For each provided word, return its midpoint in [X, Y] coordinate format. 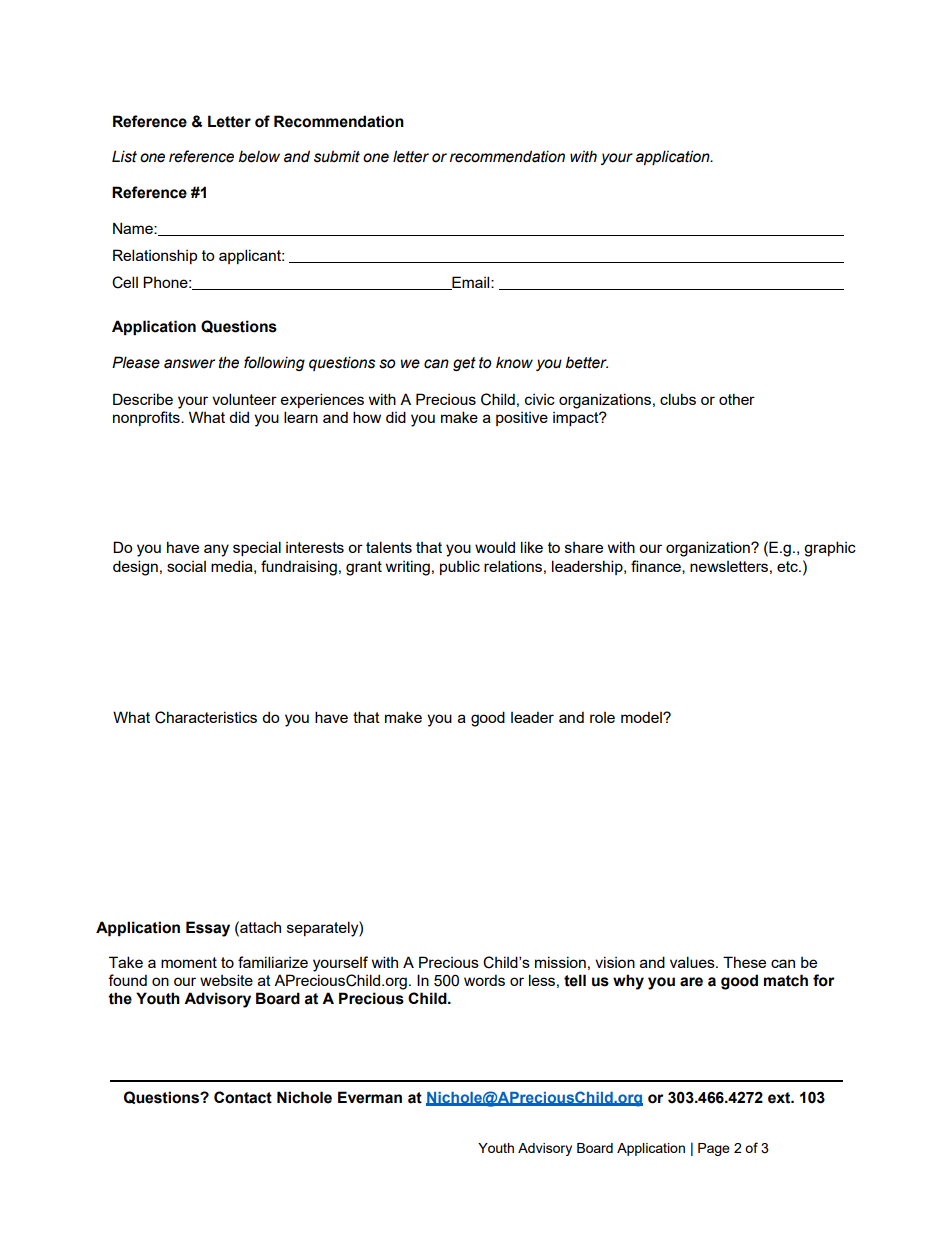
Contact [243, 1097]
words [484, 980]
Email [471, 283]
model [642, 717]
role [602, 717]
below [259, 156]
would [495, 547]
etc [788, 566]
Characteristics [206, 717]
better [587, 362]
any [216, 550]
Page [714, 1149]
